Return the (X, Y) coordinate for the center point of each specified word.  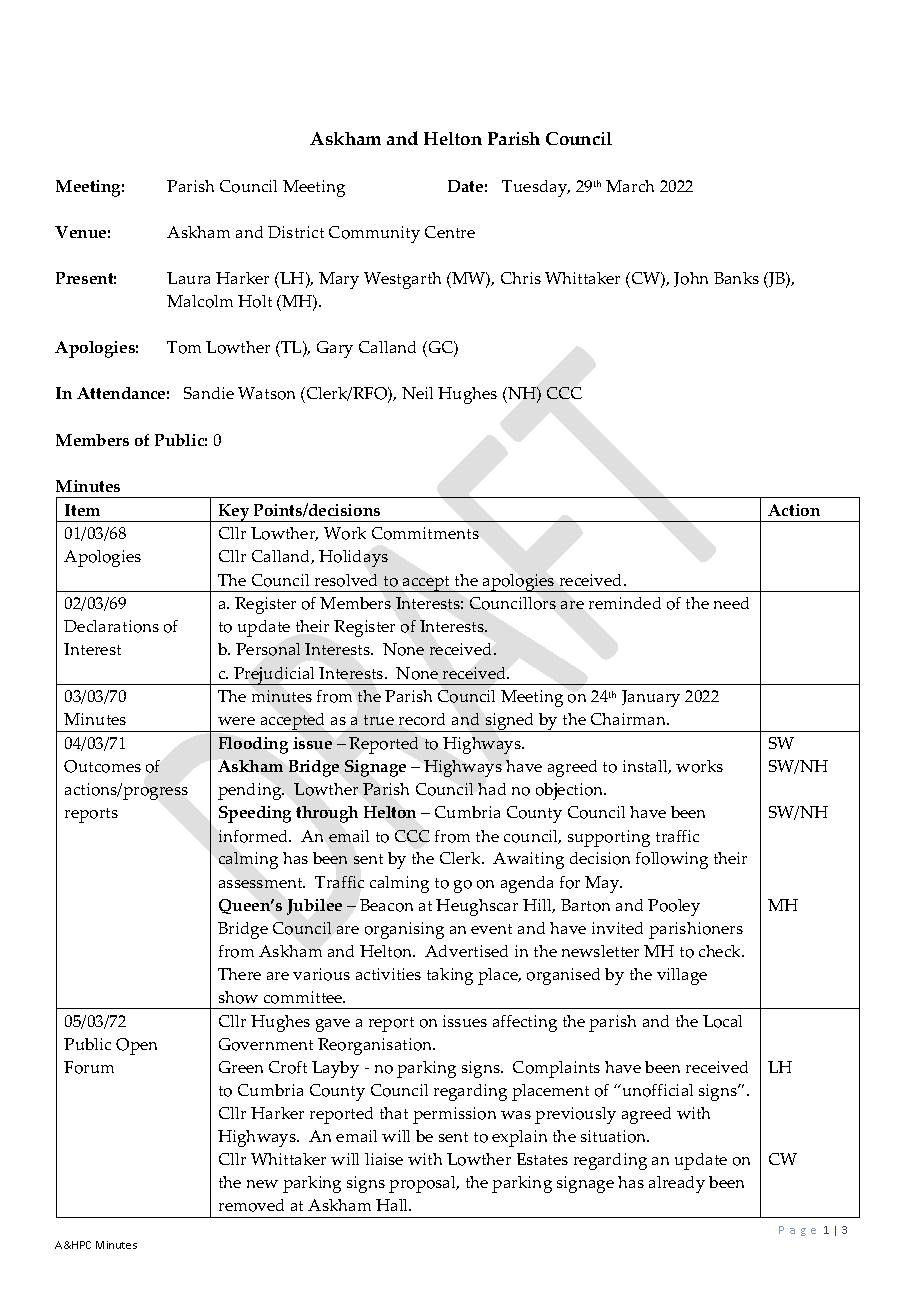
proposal (424, 1184)
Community (374, 234)
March (630, 186)
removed (251, 1205)
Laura (188, 278)
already (677, 1184)
